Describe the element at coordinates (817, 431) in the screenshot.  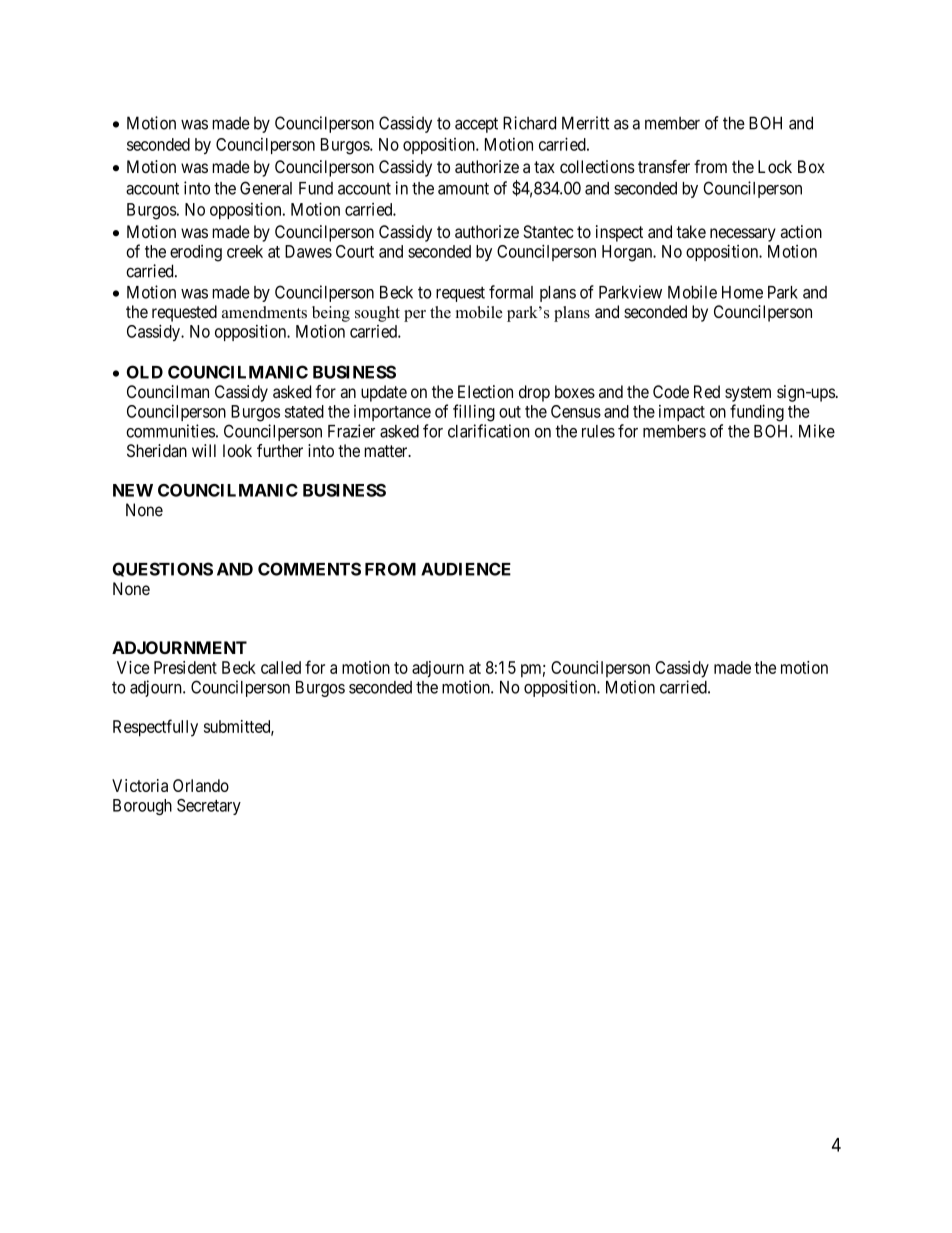
I see `Mike` at that location.
